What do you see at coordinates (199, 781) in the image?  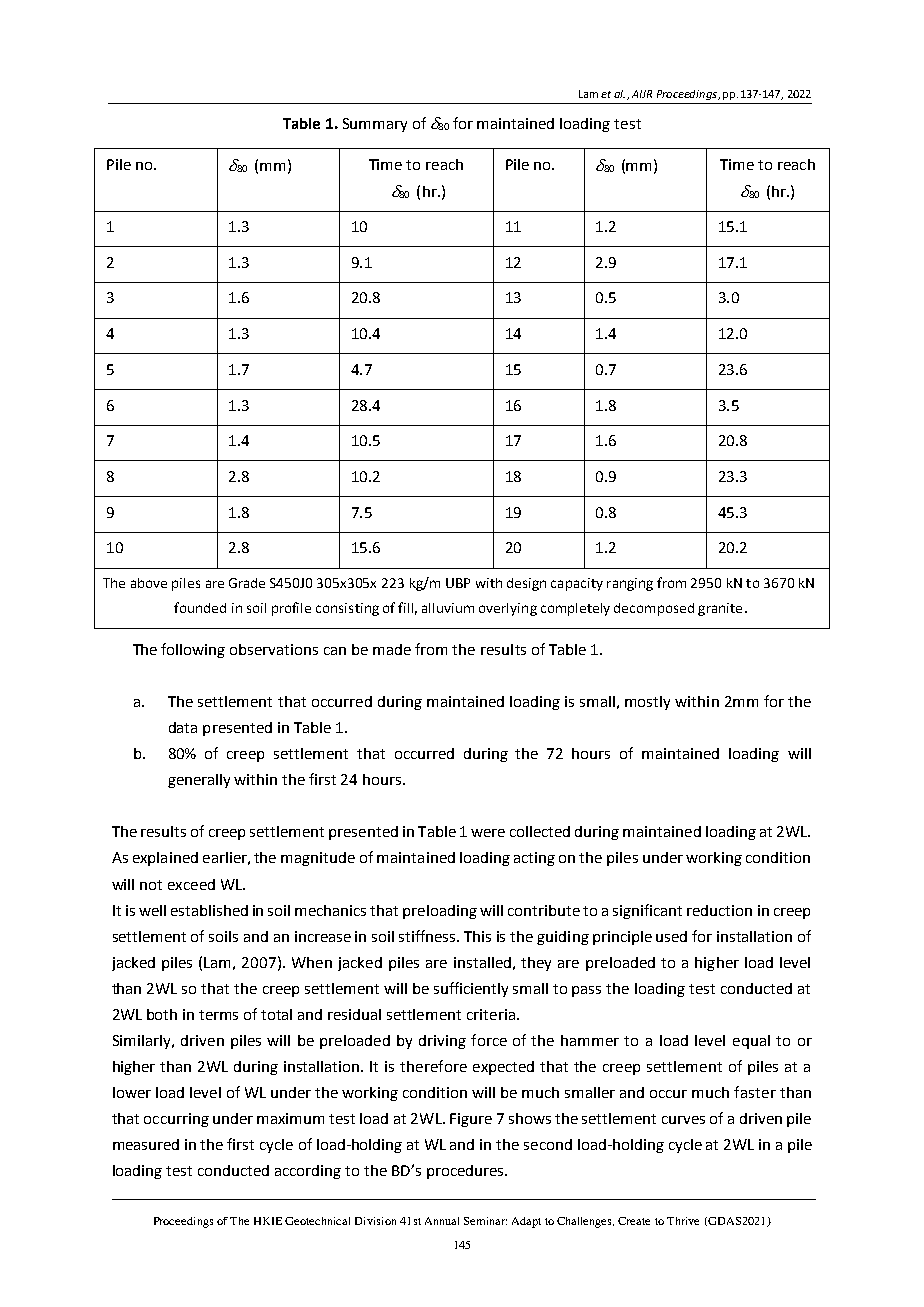 I see `generally` at bounding box center [199, 781].
